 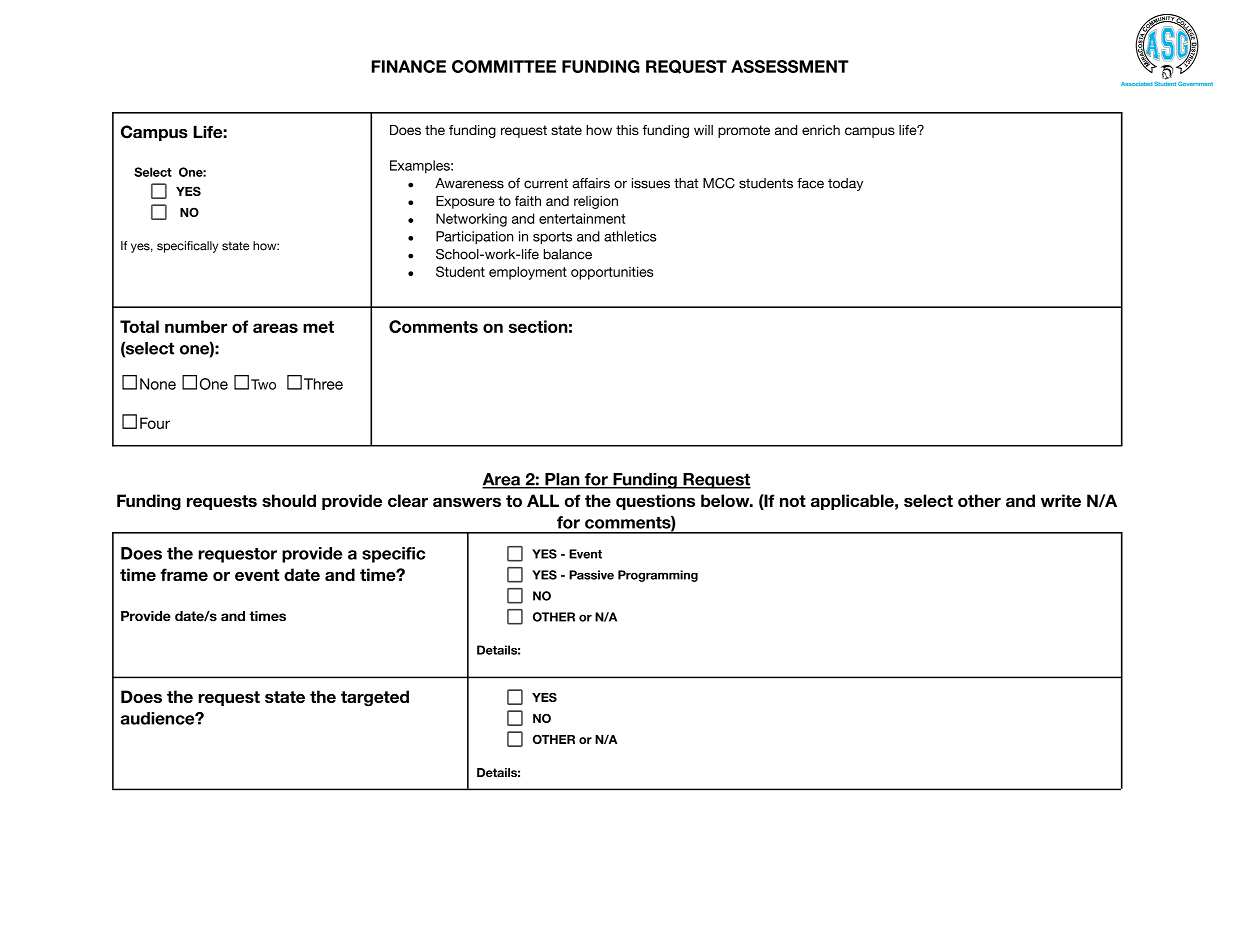 What do you see at coordinates (790, 66) in the screenshot?
I see `ASSESSMENT` at bounding box center [790, 66].
